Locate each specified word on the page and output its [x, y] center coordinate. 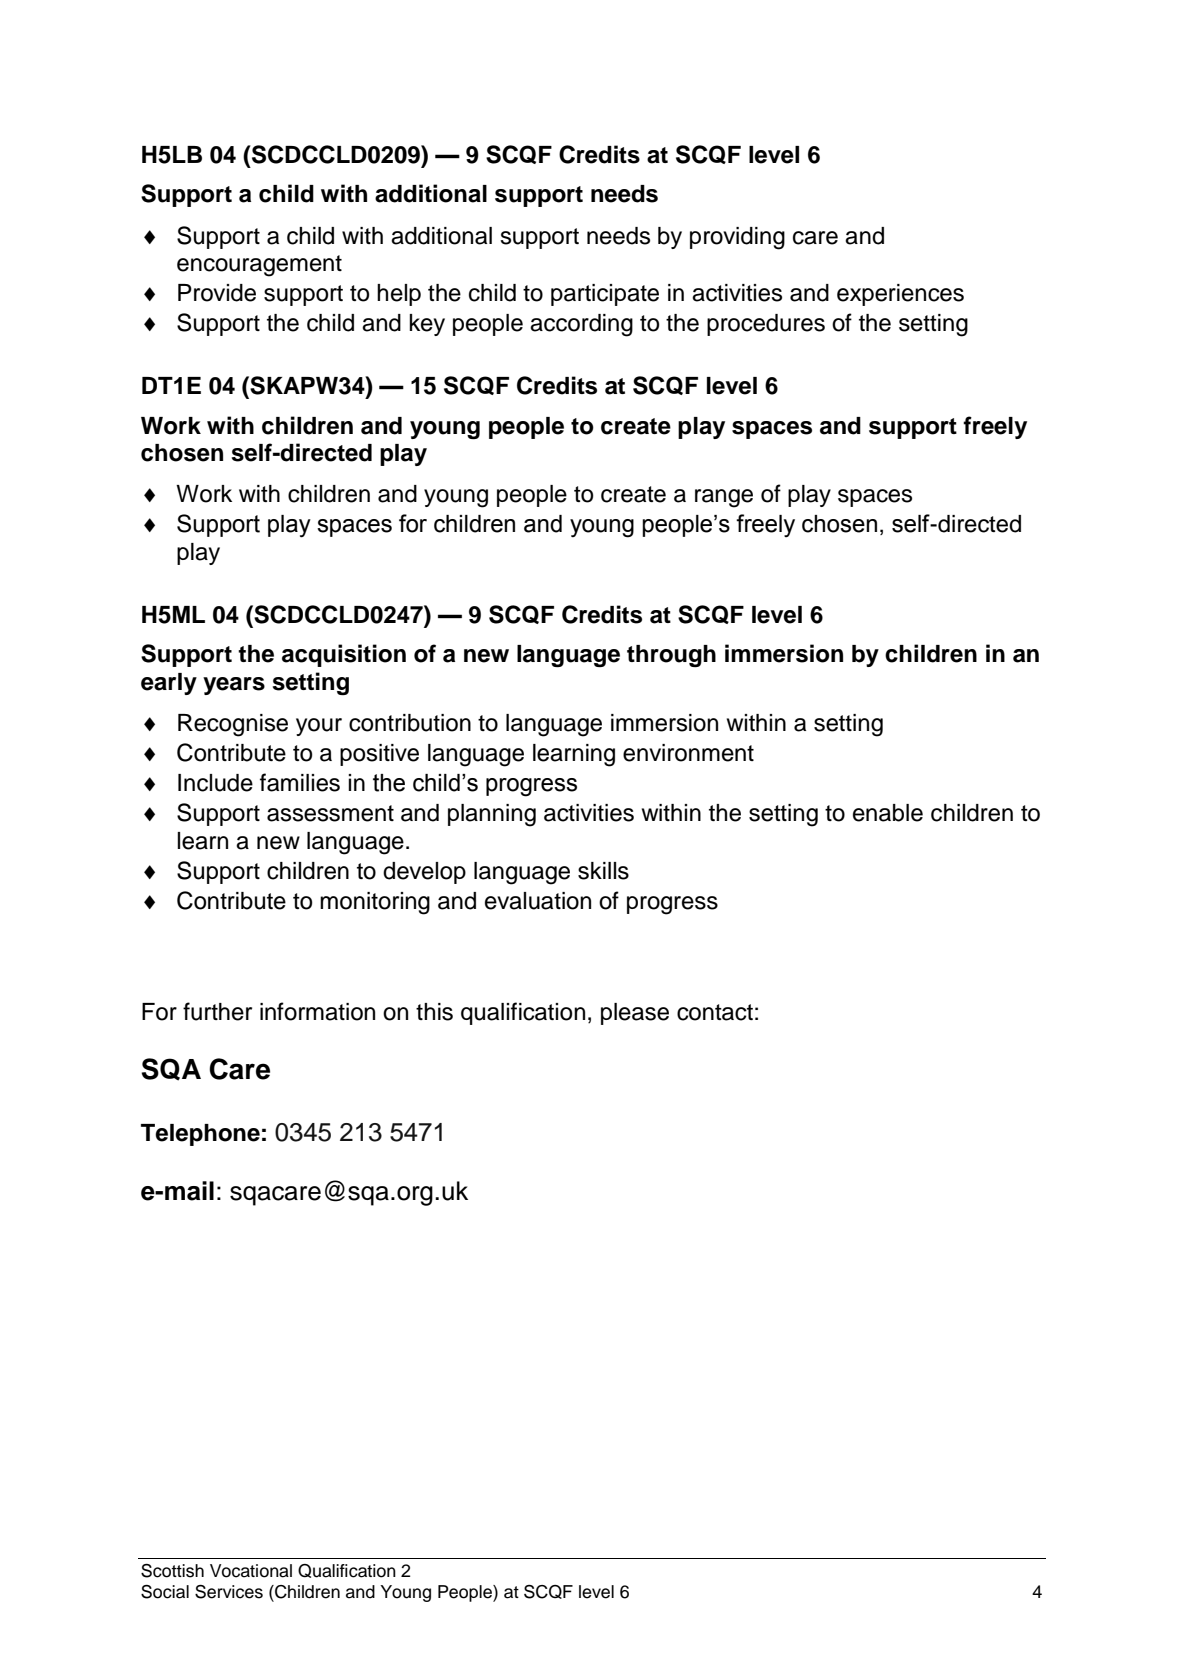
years [234, 686]
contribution [410, 723]
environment [688, 753]
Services [229, 1592]
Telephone [200, 1135]
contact [715, 1012]
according [581, 325]
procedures [766, 325]
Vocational [251, 1571]
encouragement [259, 266]
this [434, 1012]
